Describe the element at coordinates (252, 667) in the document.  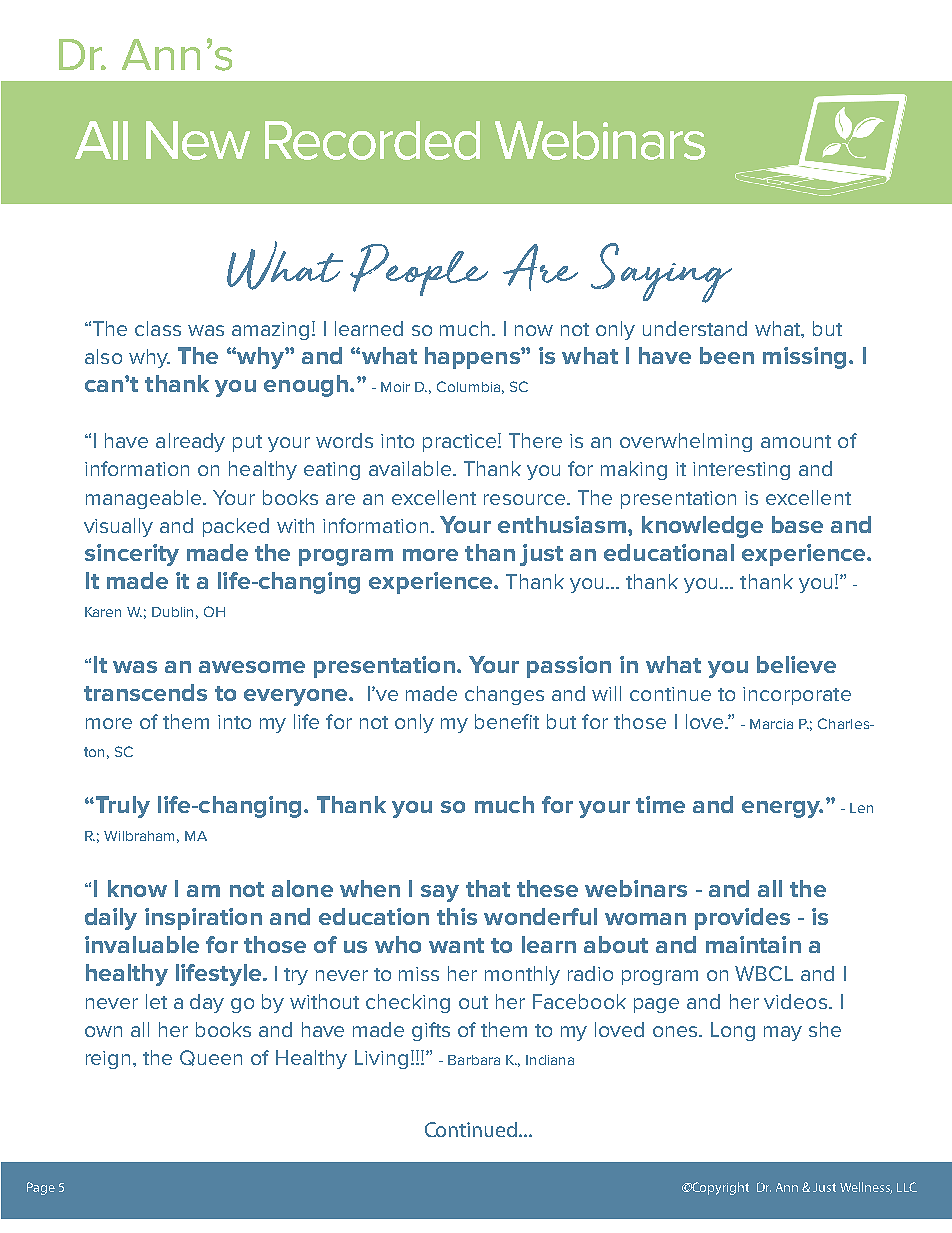
I see `awesome` at that location.
